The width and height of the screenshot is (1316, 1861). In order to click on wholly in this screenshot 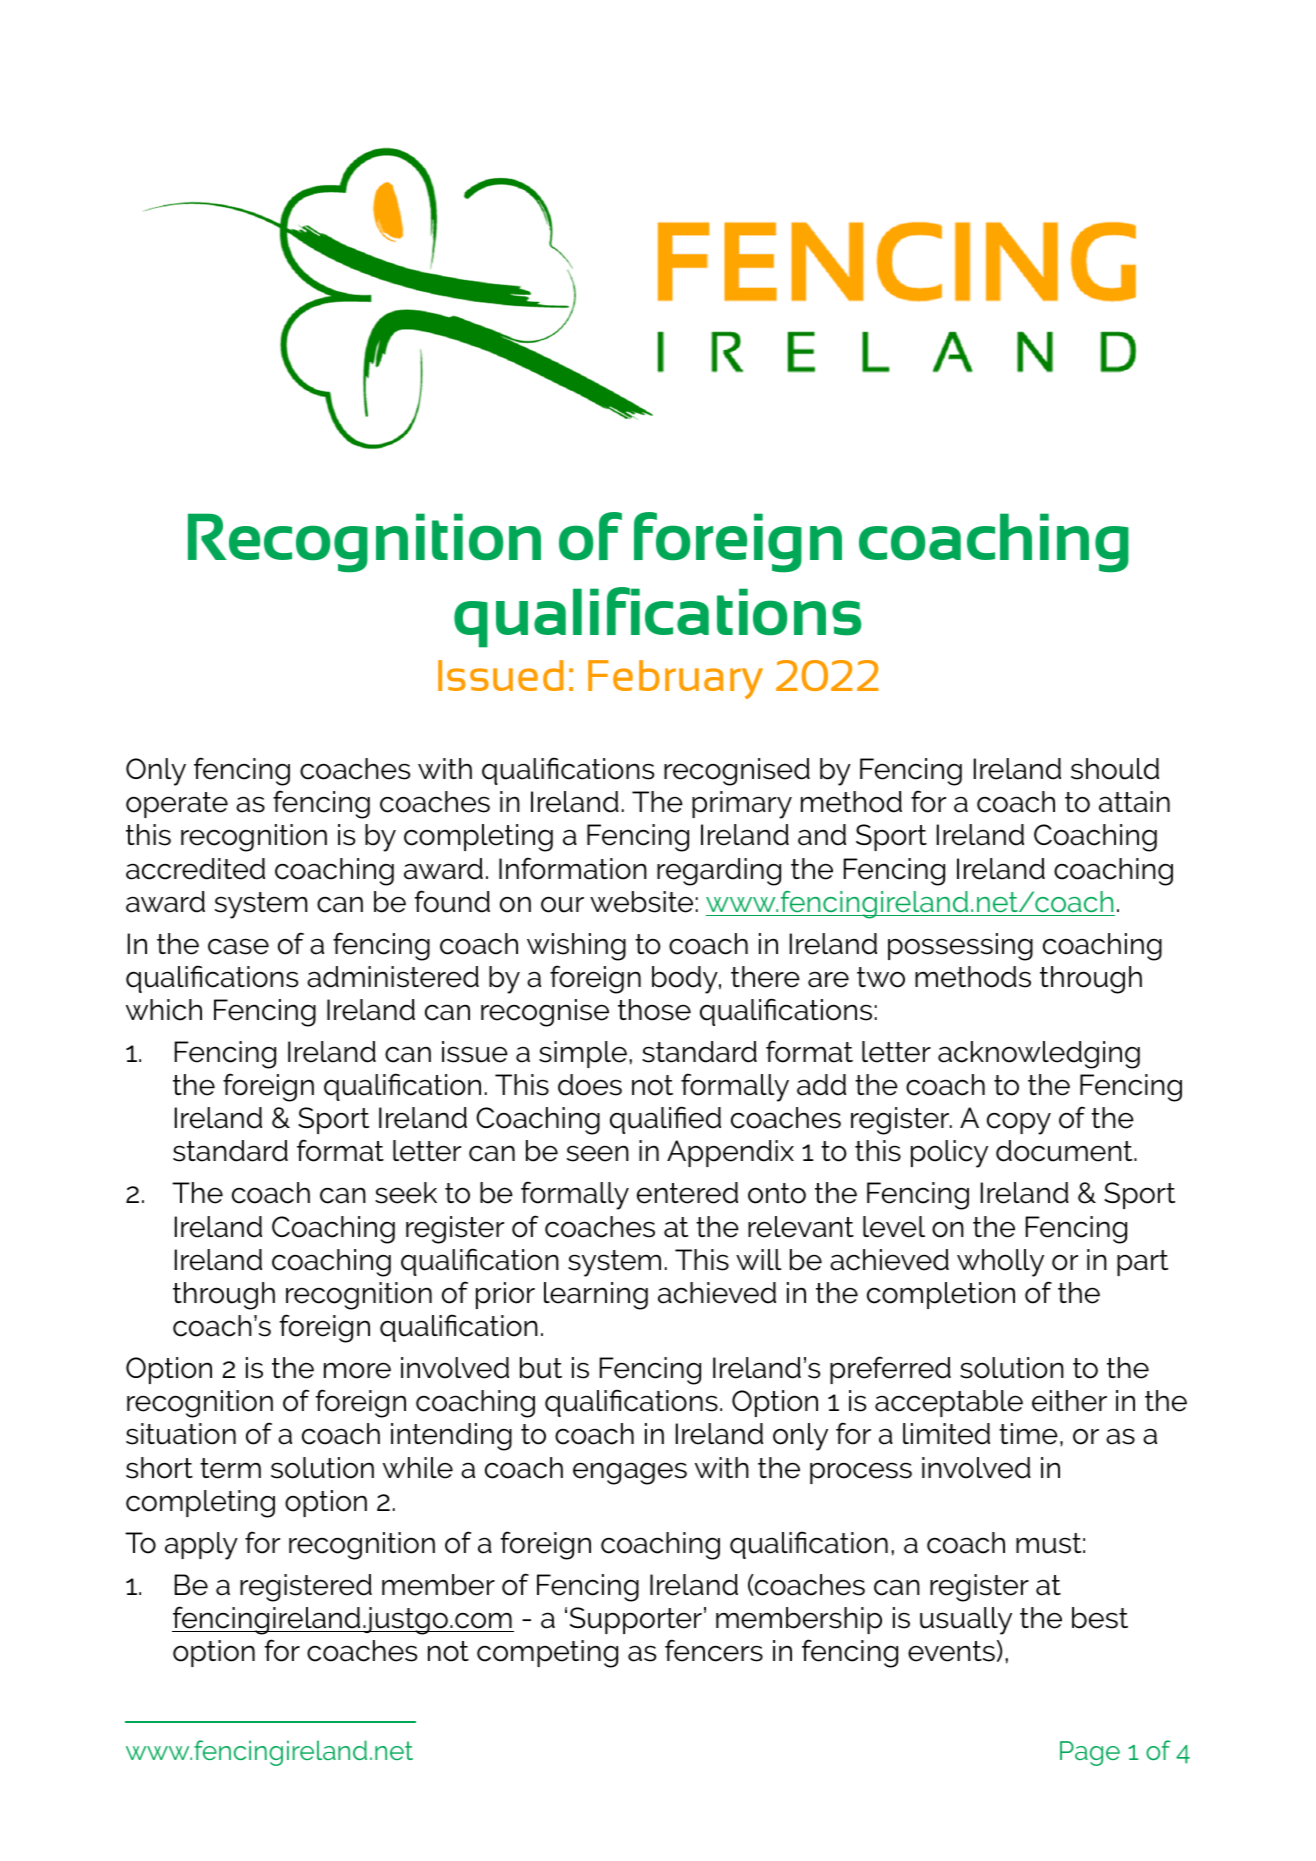, I will do `click(1000, 1263)`.
